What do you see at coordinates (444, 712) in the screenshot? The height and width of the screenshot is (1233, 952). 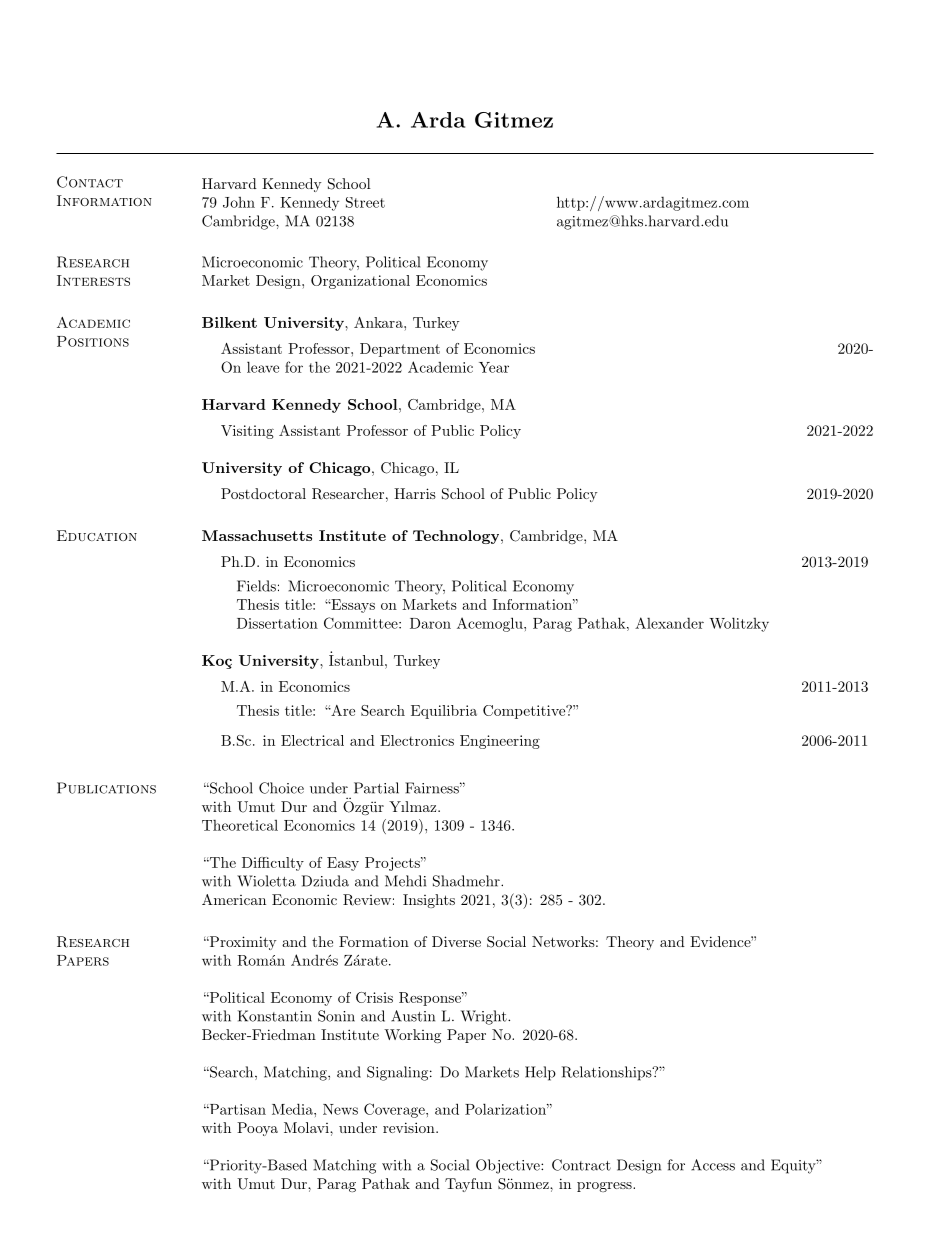 I see `Equilibria` at bounding box center [444, 712].
